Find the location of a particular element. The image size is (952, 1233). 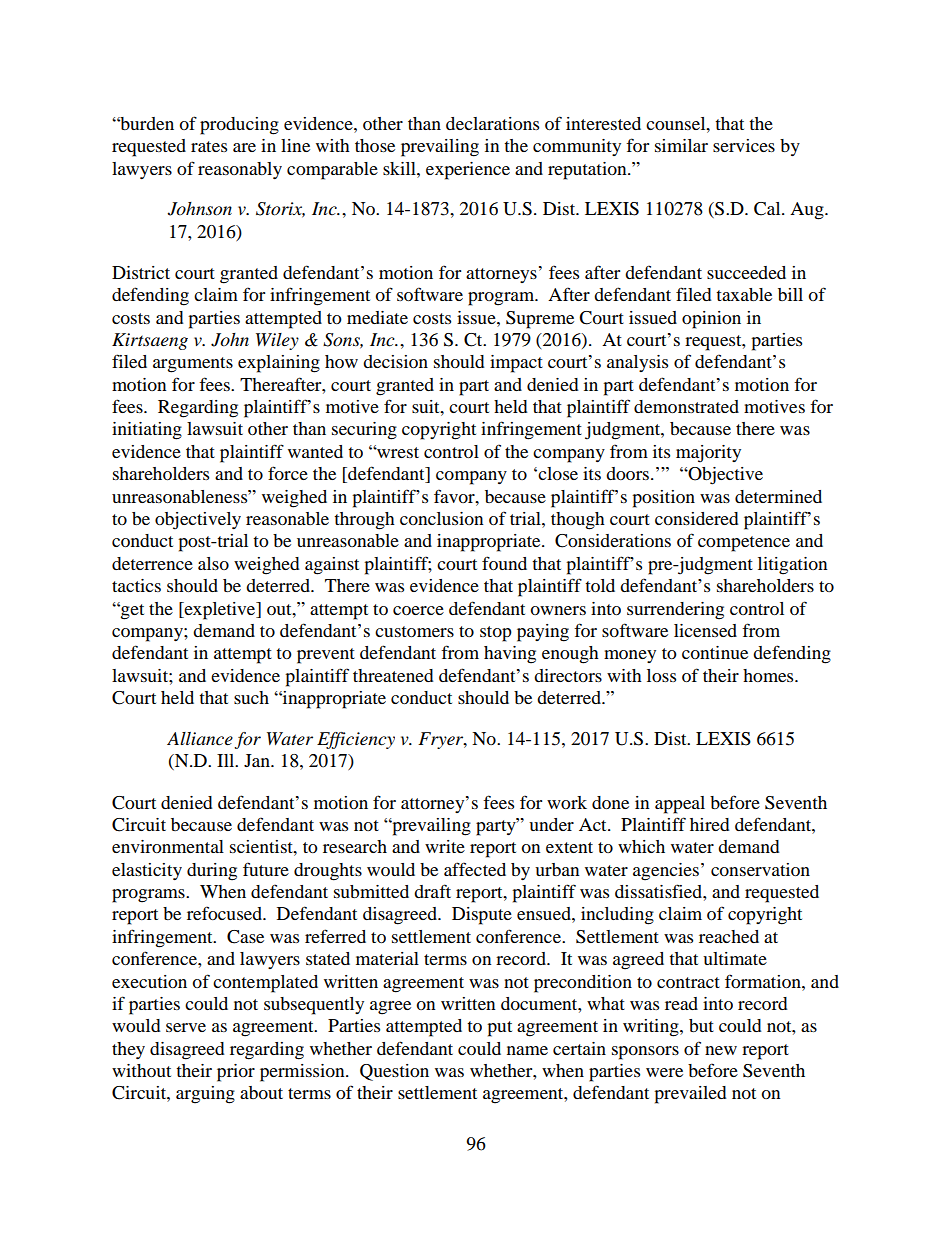

appeal is located at coordinates (680, 805).
